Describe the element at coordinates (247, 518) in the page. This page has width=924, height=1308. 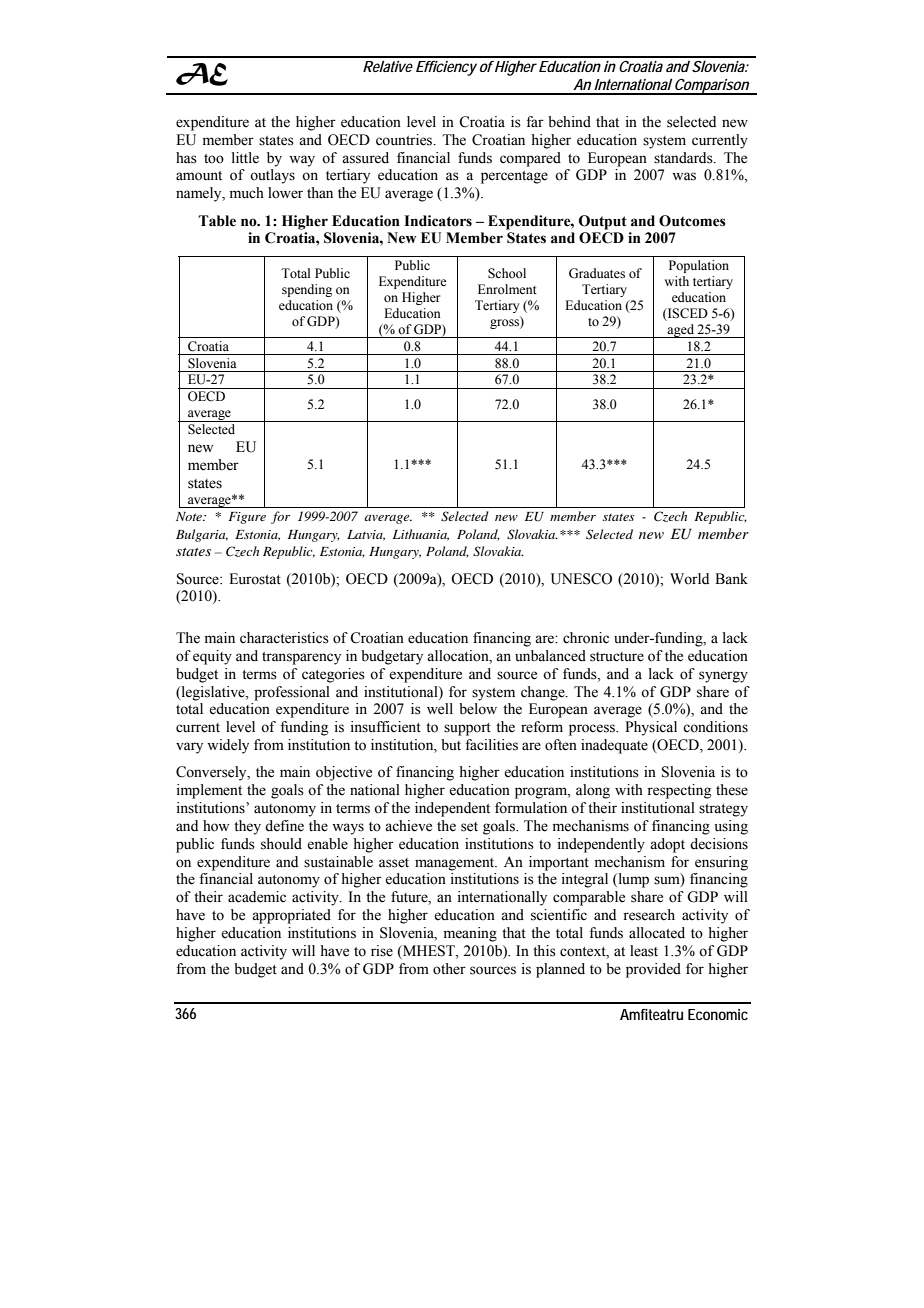
I see `Figure` at that location.
